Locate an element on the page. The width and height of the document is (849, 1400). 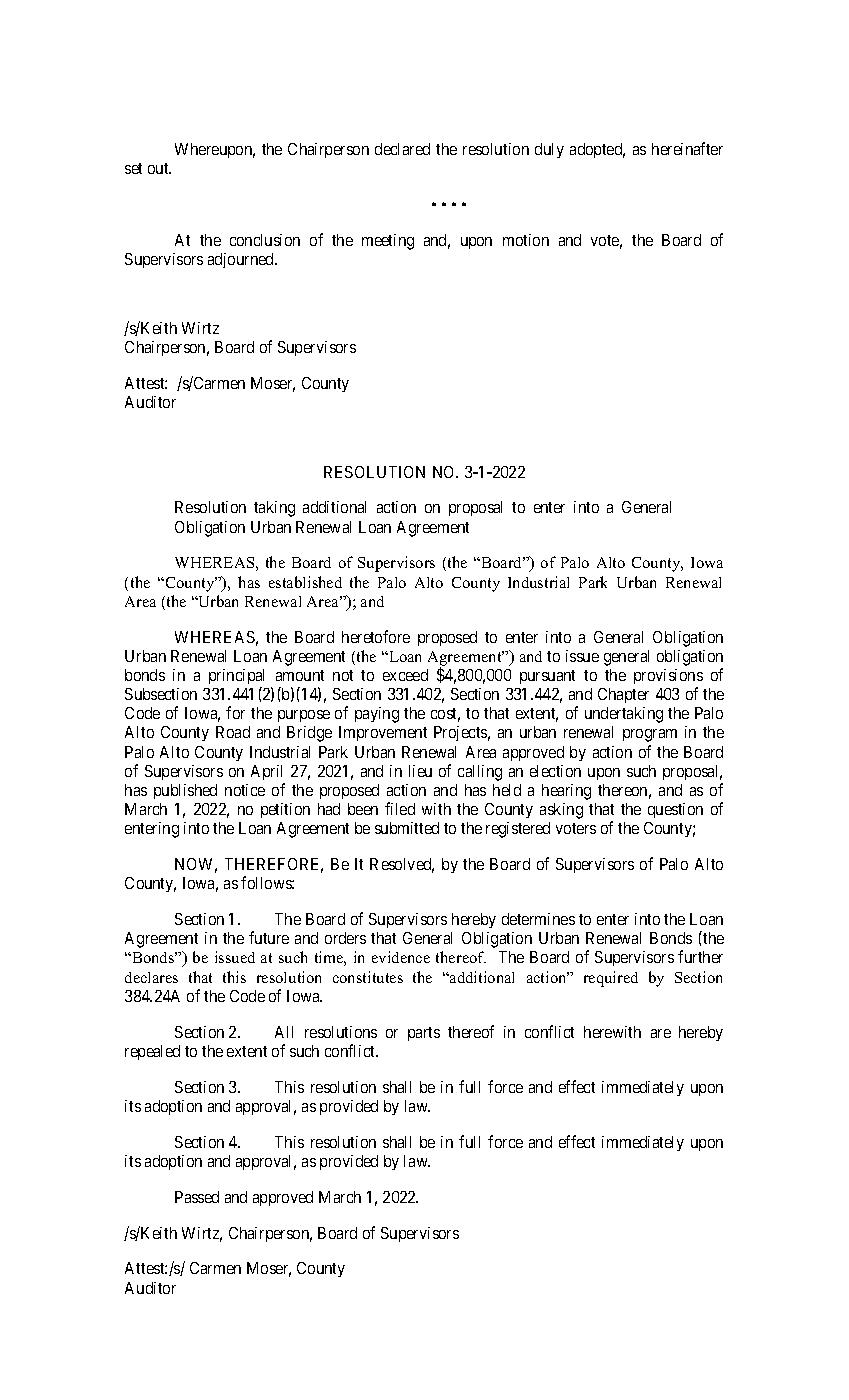
adopted is located at coordinates (597, 150).
